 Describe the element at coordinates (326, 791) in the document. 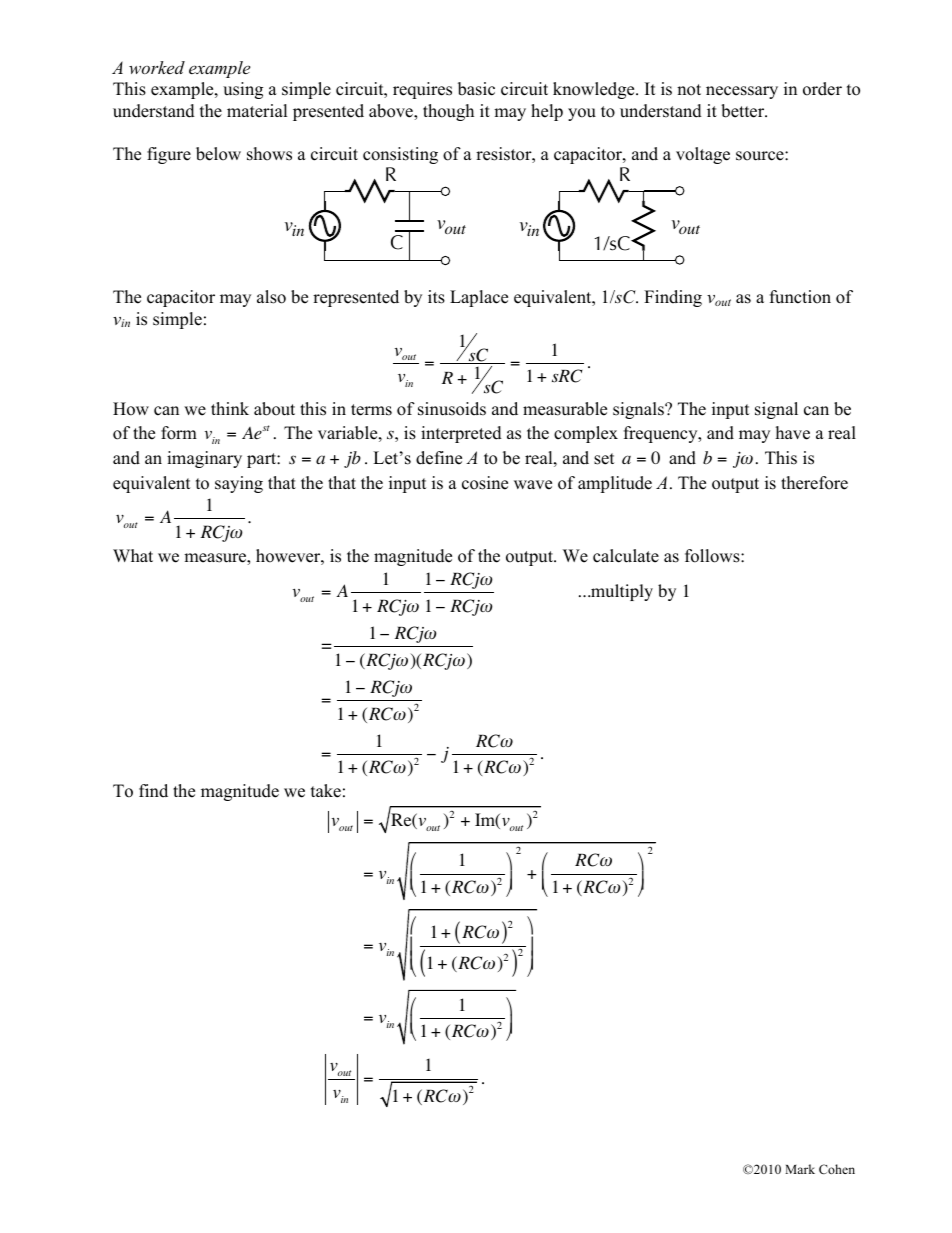

I see `take` at that location.
